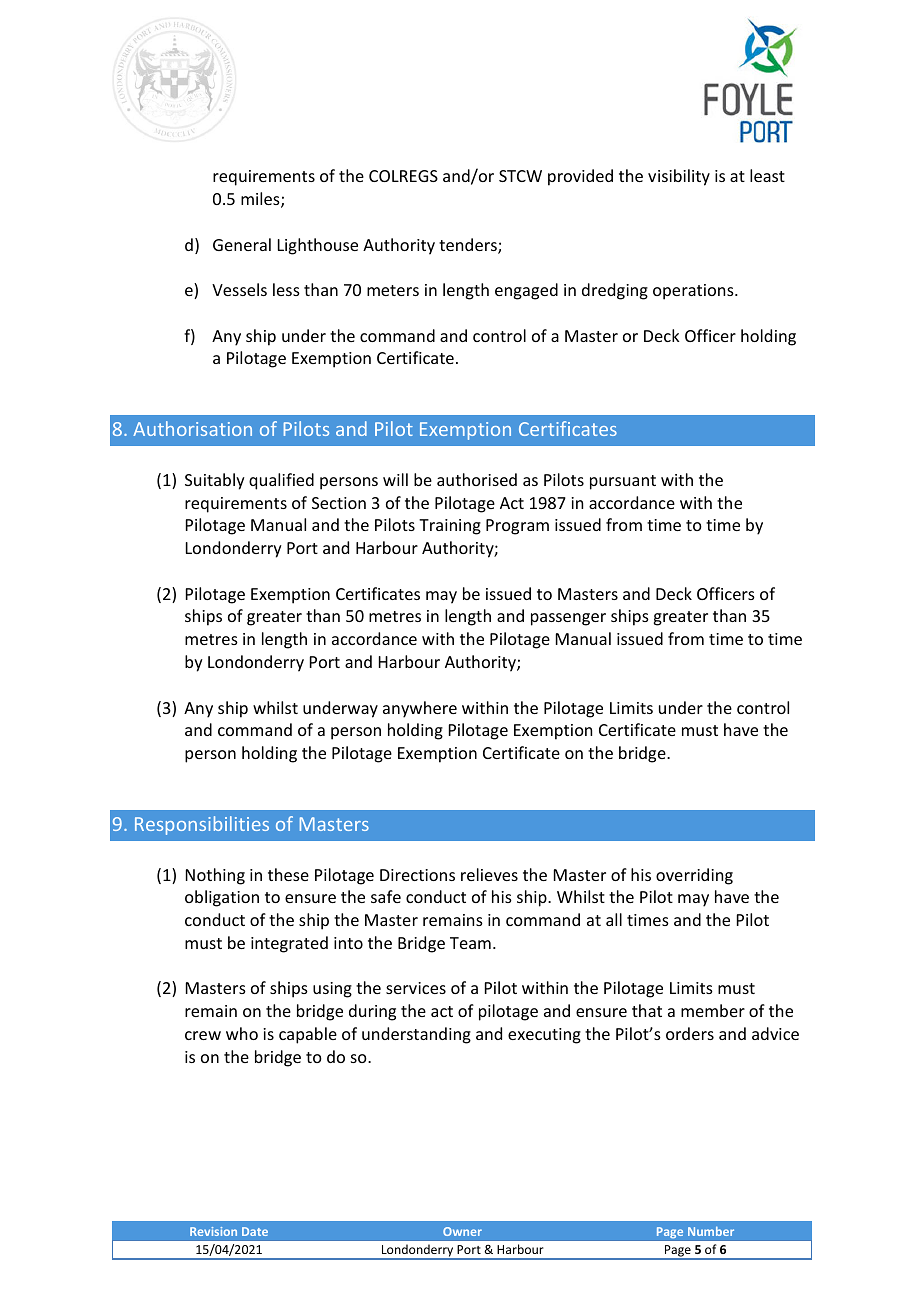 The width and height of the document is (924, 1308). I want to click on Responsibilities, so click(202, 825).
